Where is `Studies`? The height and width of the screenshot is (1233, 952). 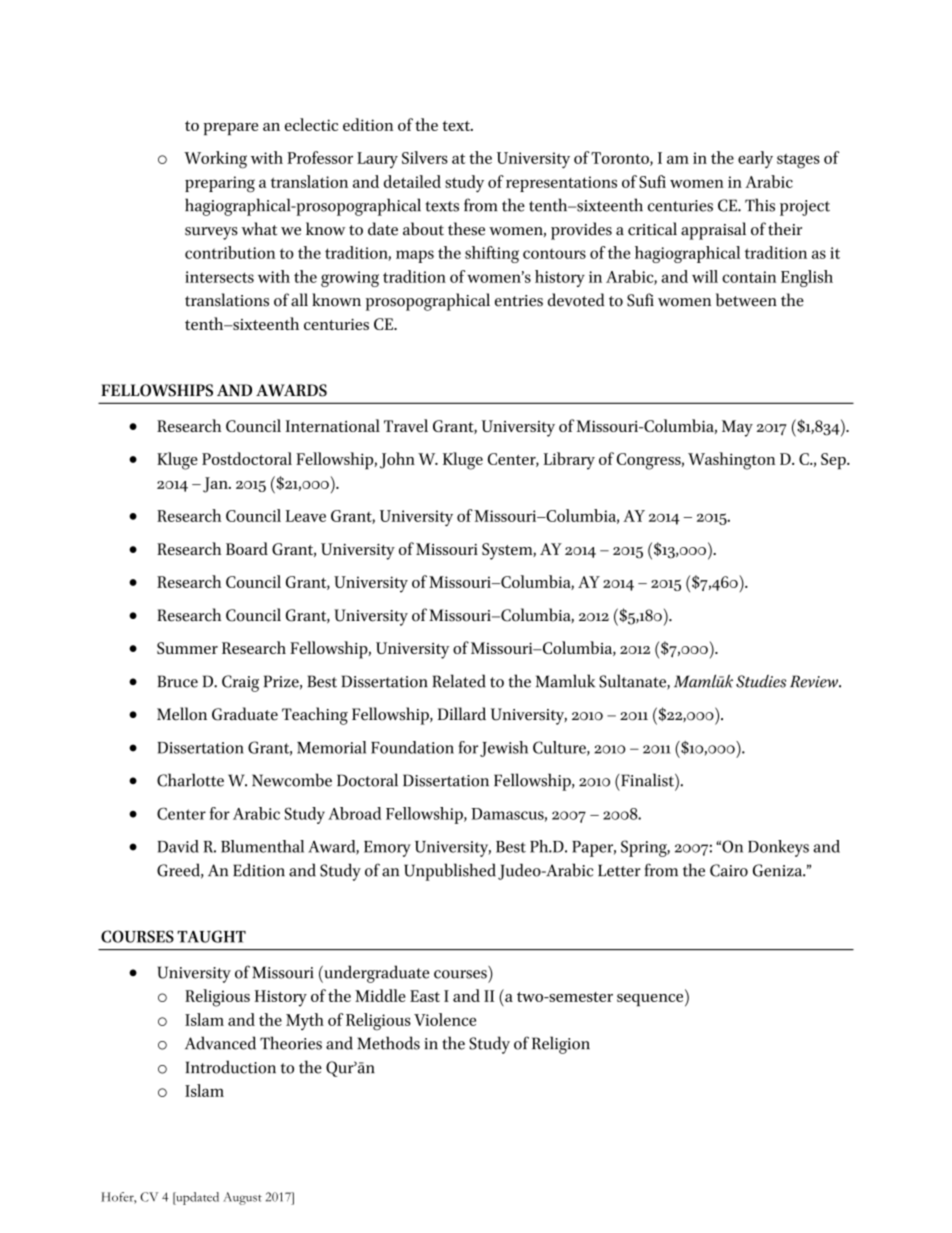 Studies is located at coordinates (761, 681).
